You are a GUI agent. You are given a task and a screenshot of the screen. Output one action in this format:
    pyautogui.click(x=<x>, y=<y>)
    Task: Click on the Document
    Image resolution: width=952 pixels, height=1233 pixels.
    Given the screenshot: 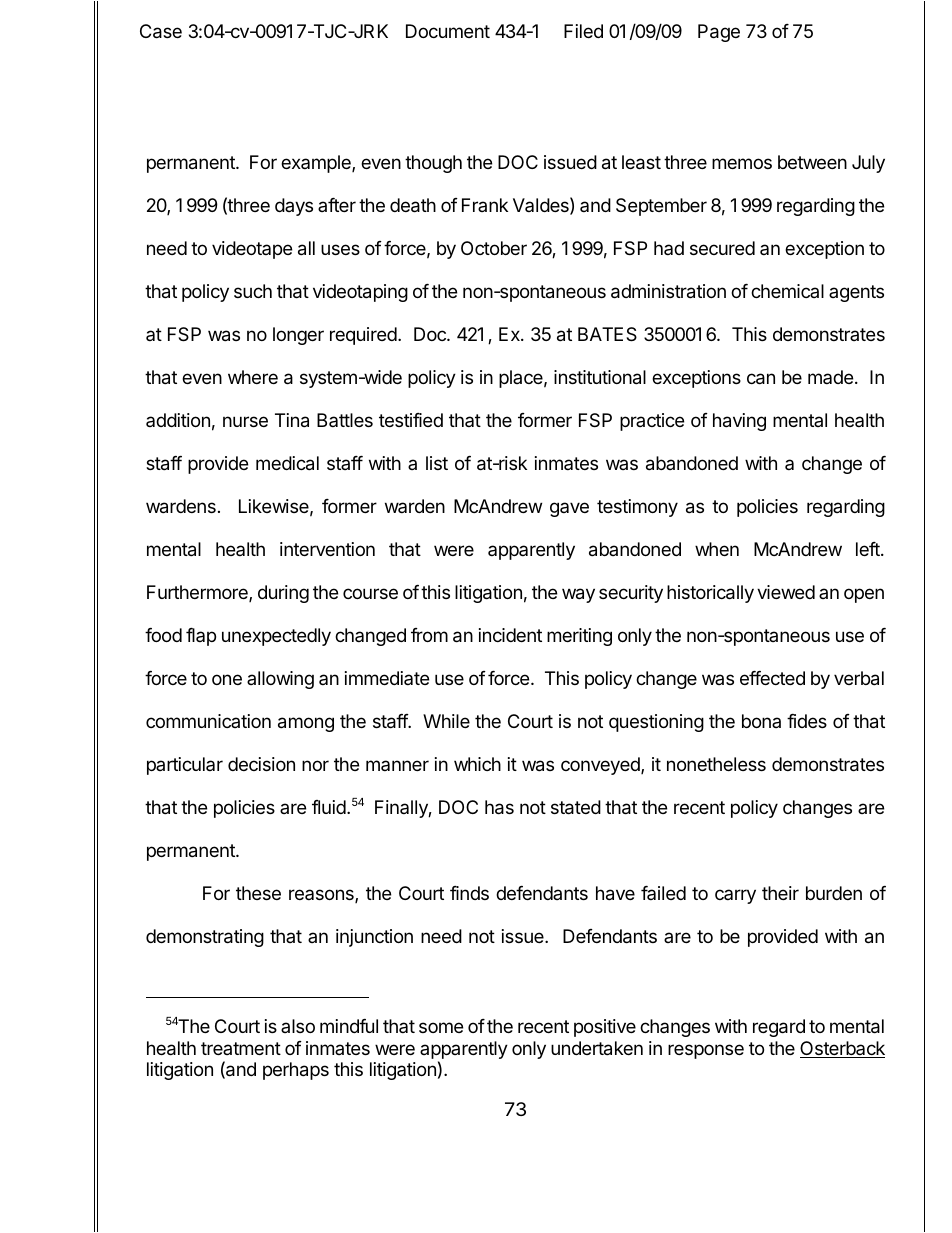 What is the action you would take?
    pyautogui.click(x=448, y=31)
